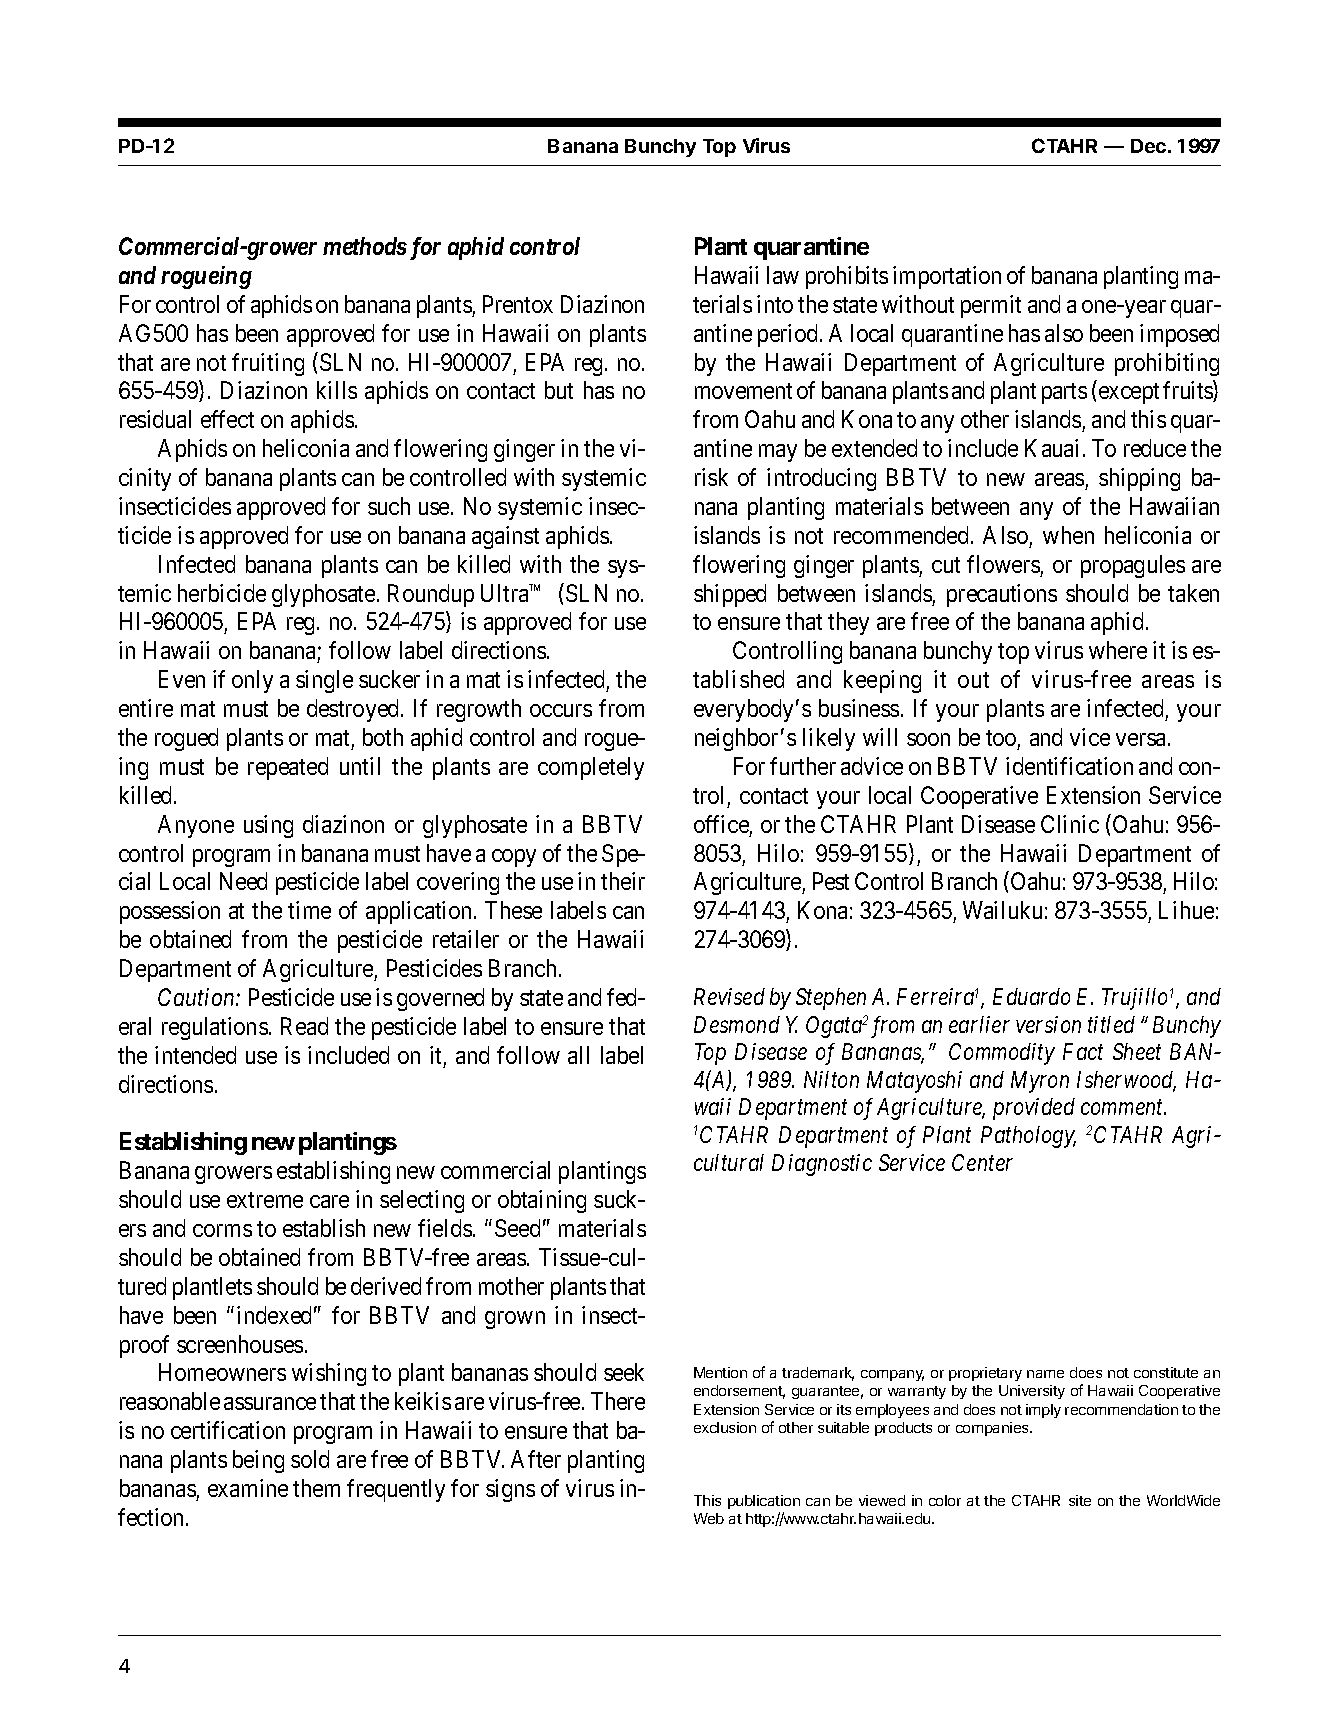  What do you see at coordinates (783, 275) in the screenshot?
I see `law` at bounding box center [783, 275].
